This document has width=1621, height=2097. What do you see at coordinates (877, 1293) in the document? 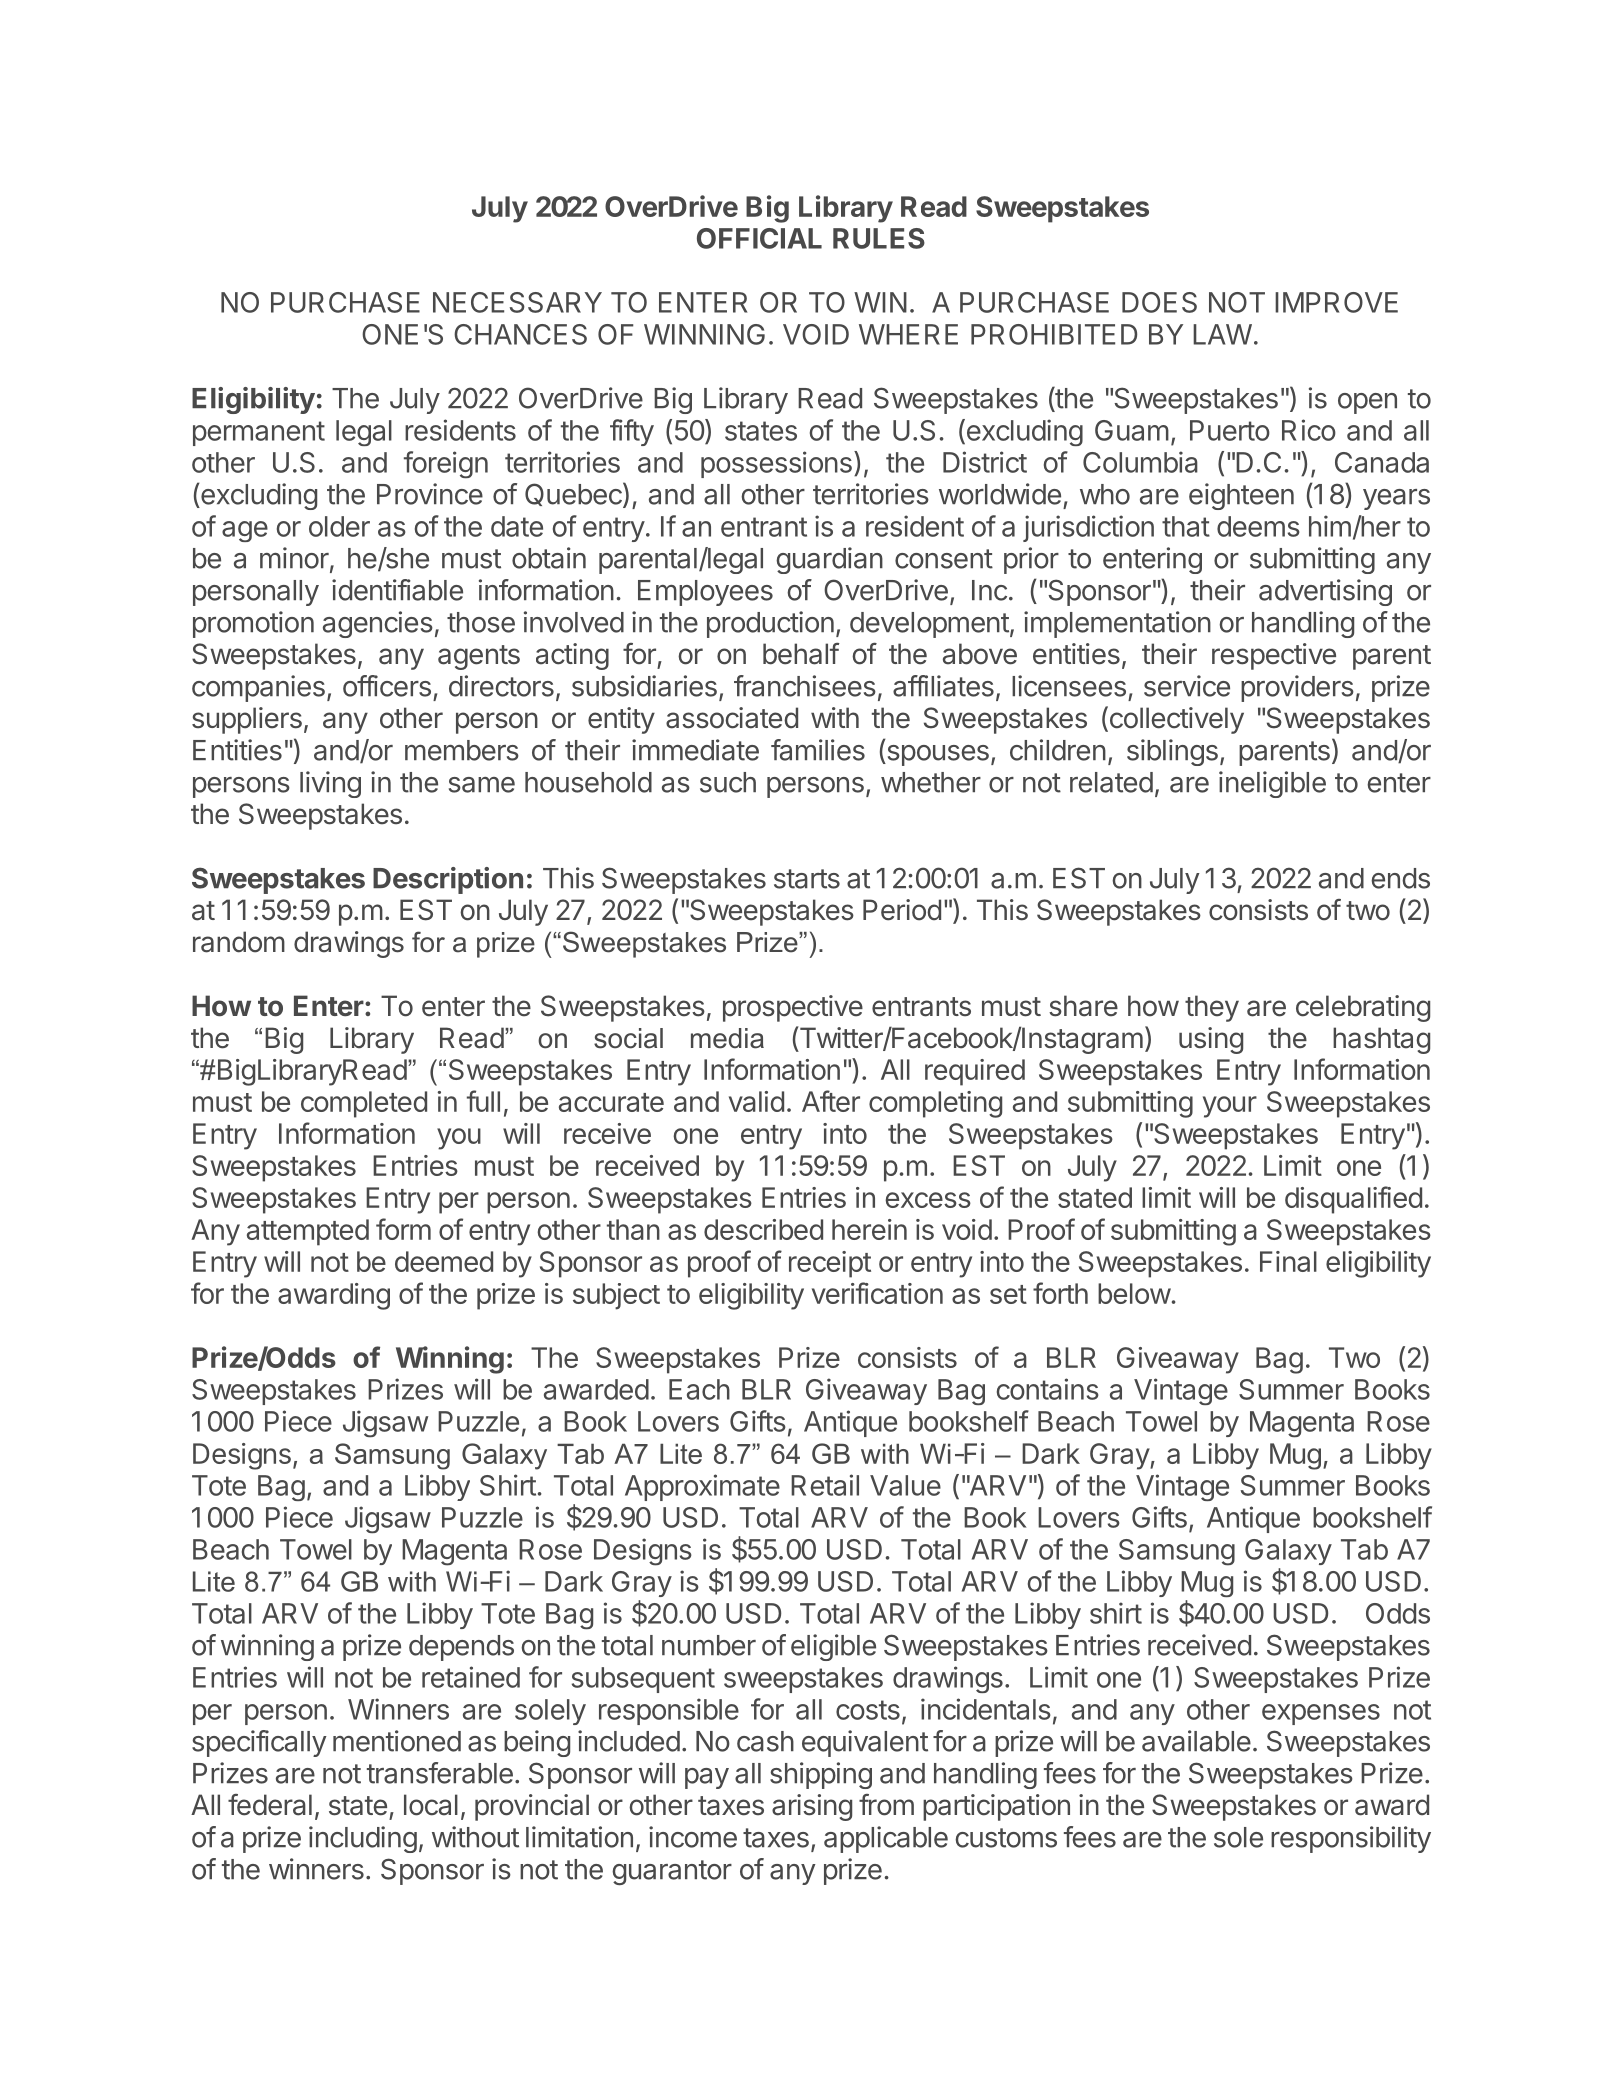
I see `verification` at bounding box center [877, 1293].
